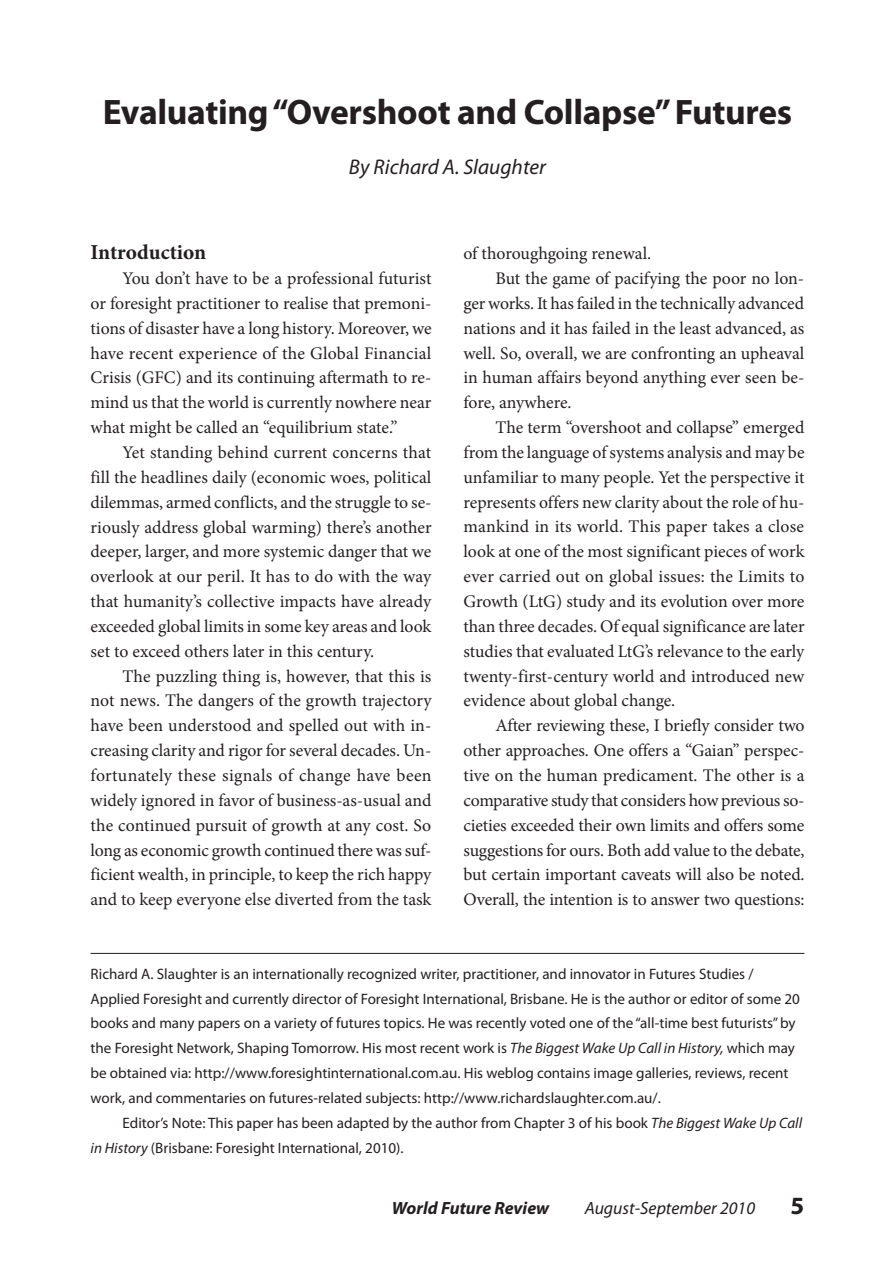 The width and height of the screenshot is (895, 1278). What do you see at coordinates (620, 252) in the screenshot?
I see `renewal` at bounding box center [620, 252].
